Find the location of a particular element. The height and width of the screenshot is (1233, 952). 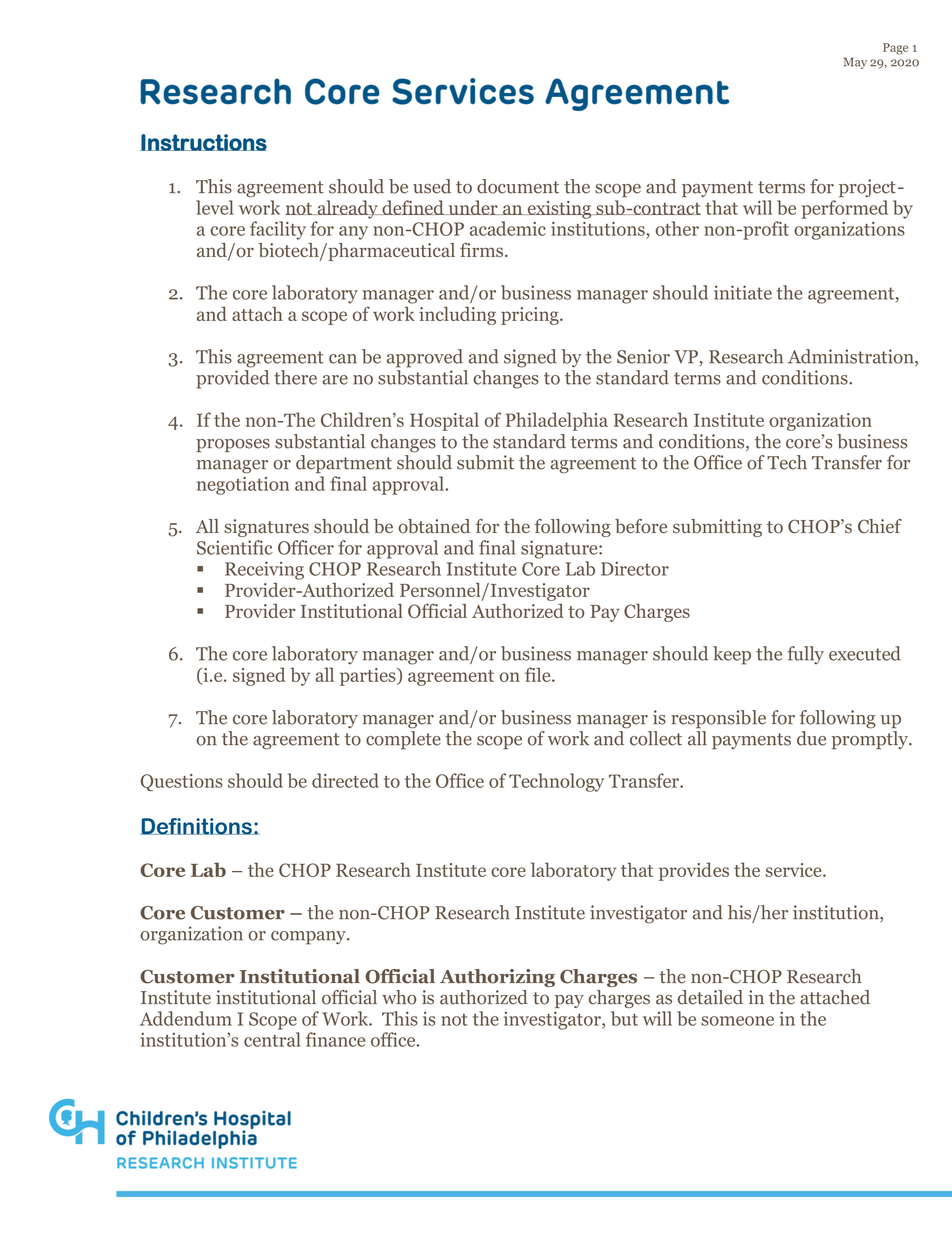

Instructions is located at coordinates (203, 142).
